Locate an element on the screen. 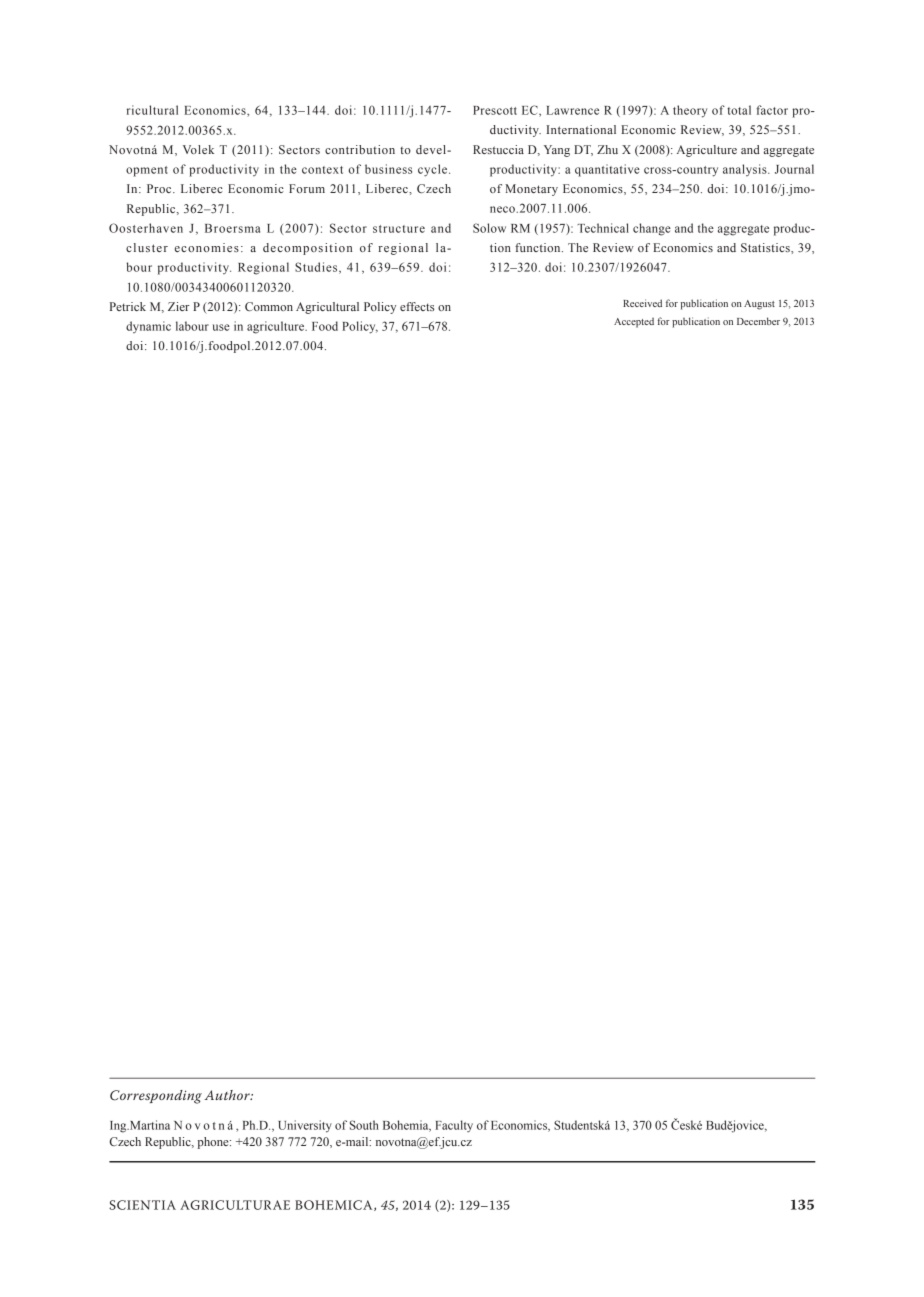 This screenshot has width=924, height=1297. December is located at coordinates (758, 321).
